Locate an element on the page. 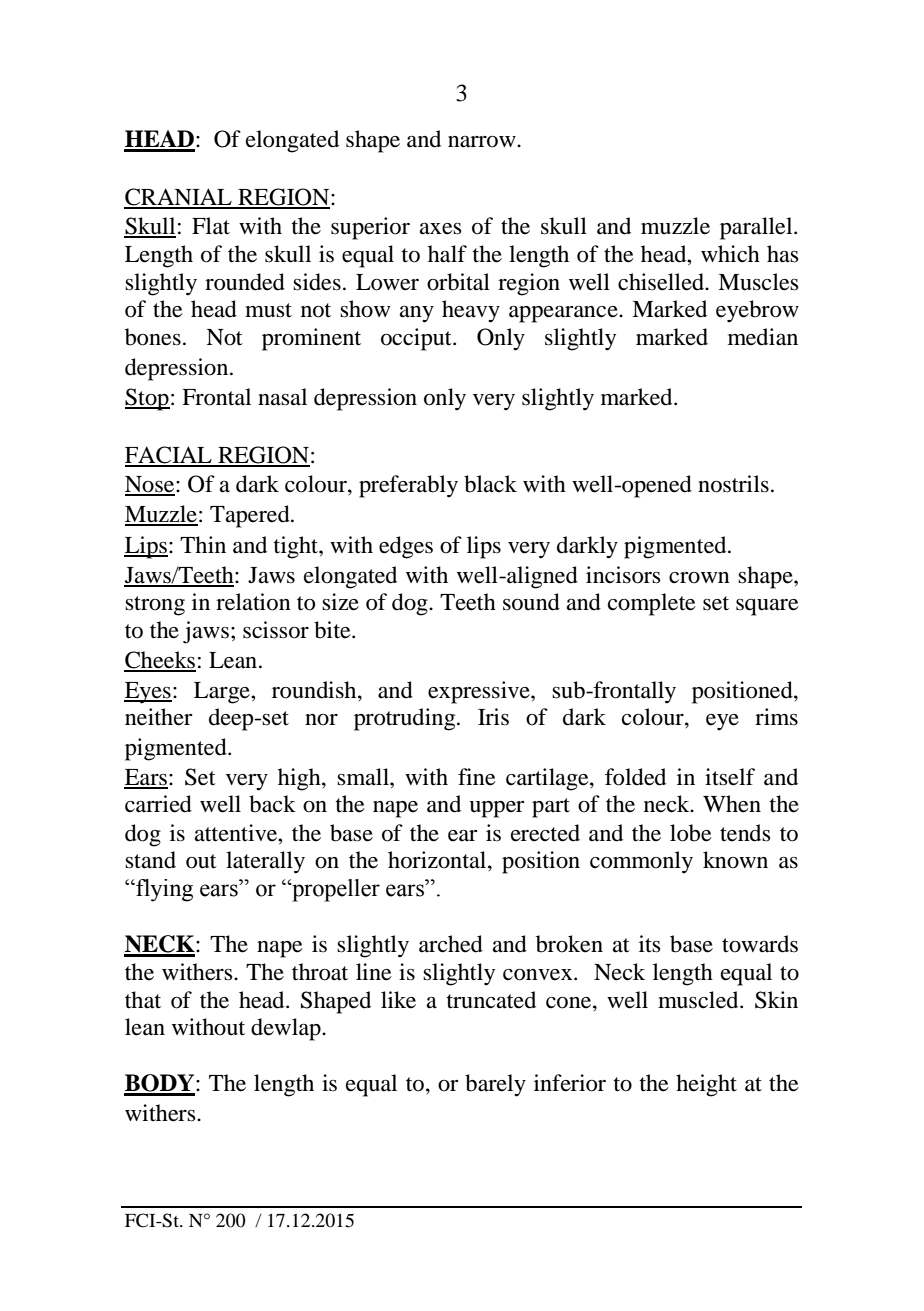 This image has height=1311, width=924. narrow is located at coordinates (483, 142).
